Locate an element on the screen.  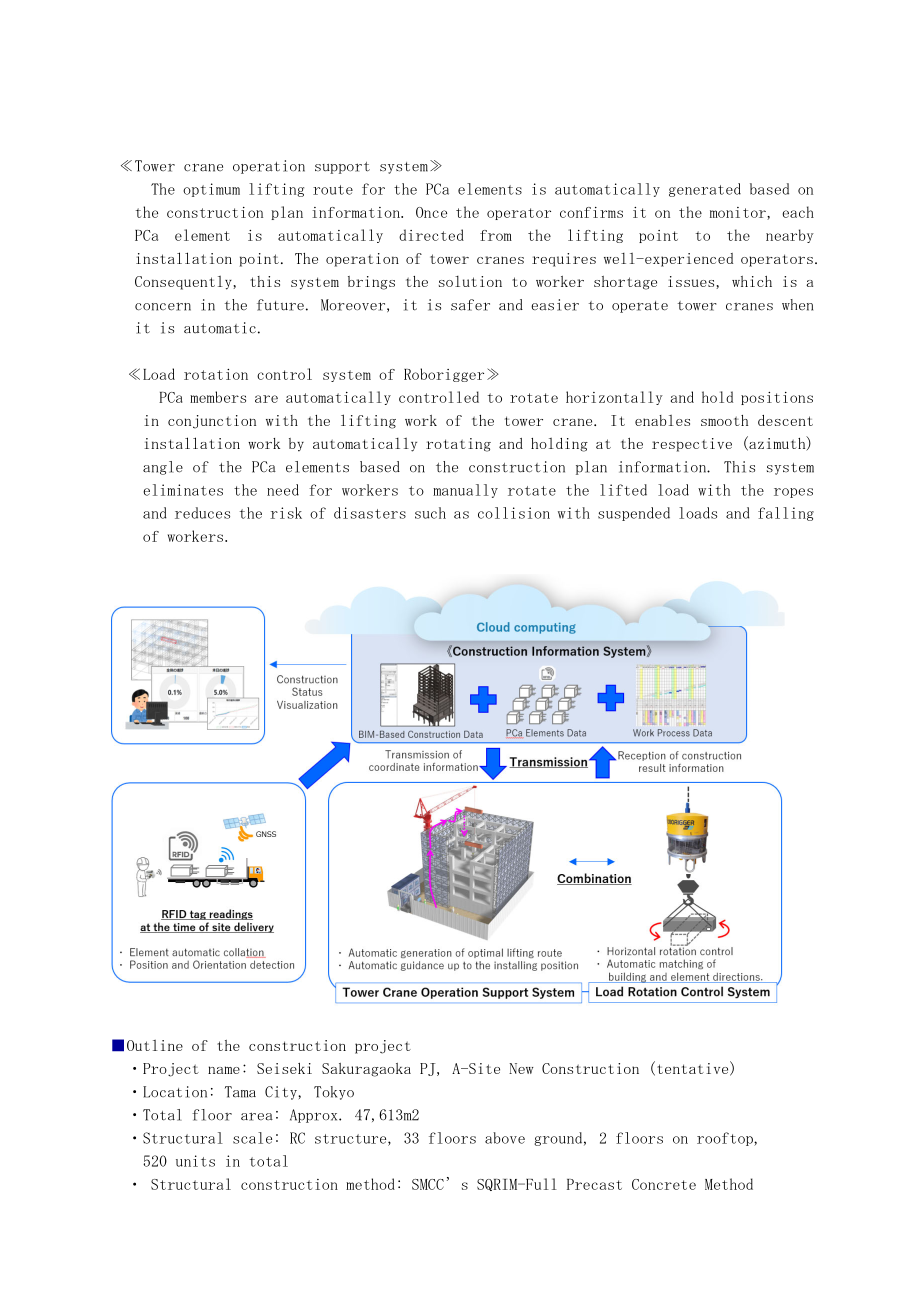
scale is located at coordinates (252, 1138).
